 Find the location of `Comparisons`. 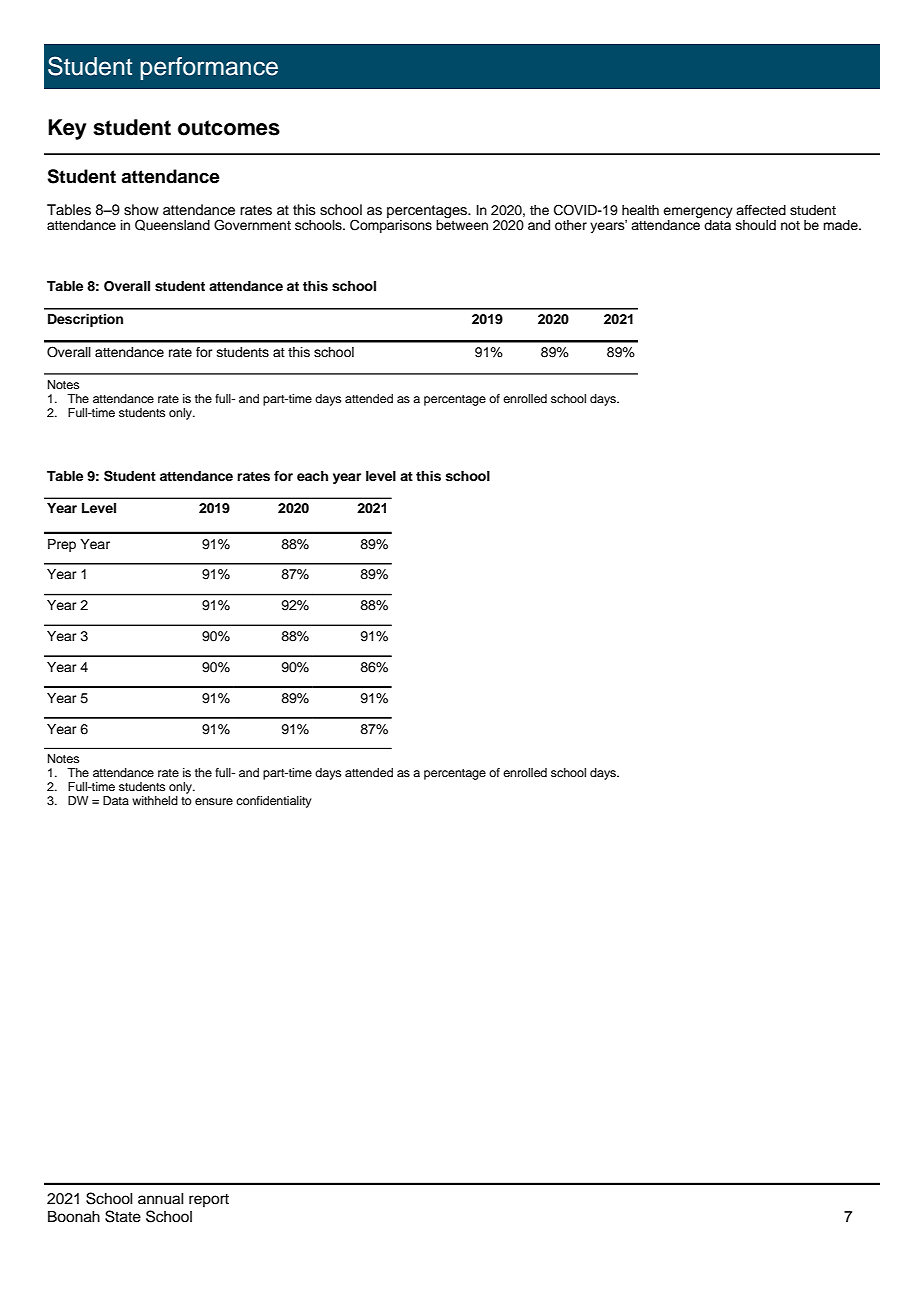

Comparisons is located at coordinates (391, 226).
